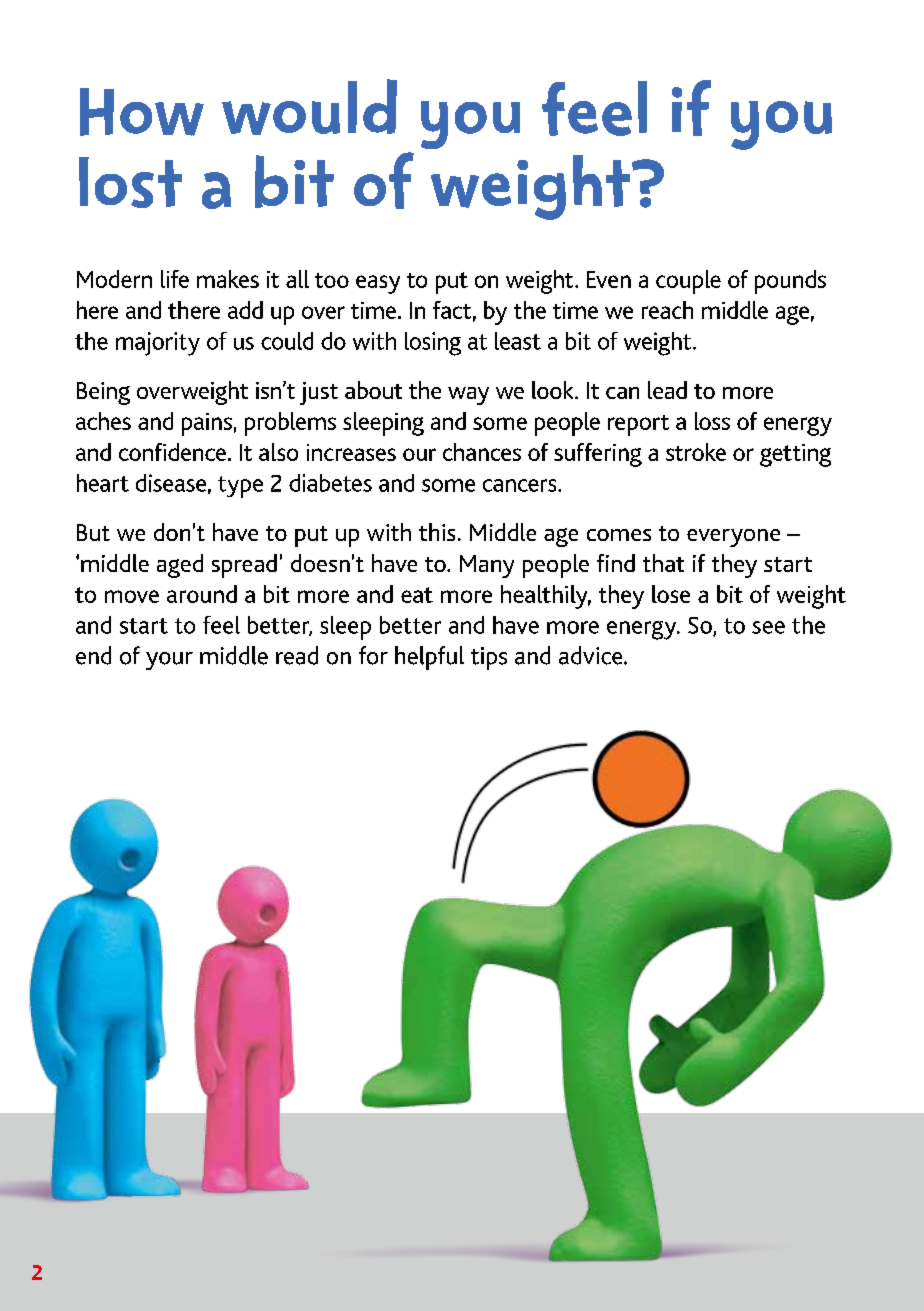 Image resolution: width=924 pixels, height=1311 pixels. What do you see at coordinates (429, 658) in the screenshot?
I see `helpful` at bounding box center [429, 658].
